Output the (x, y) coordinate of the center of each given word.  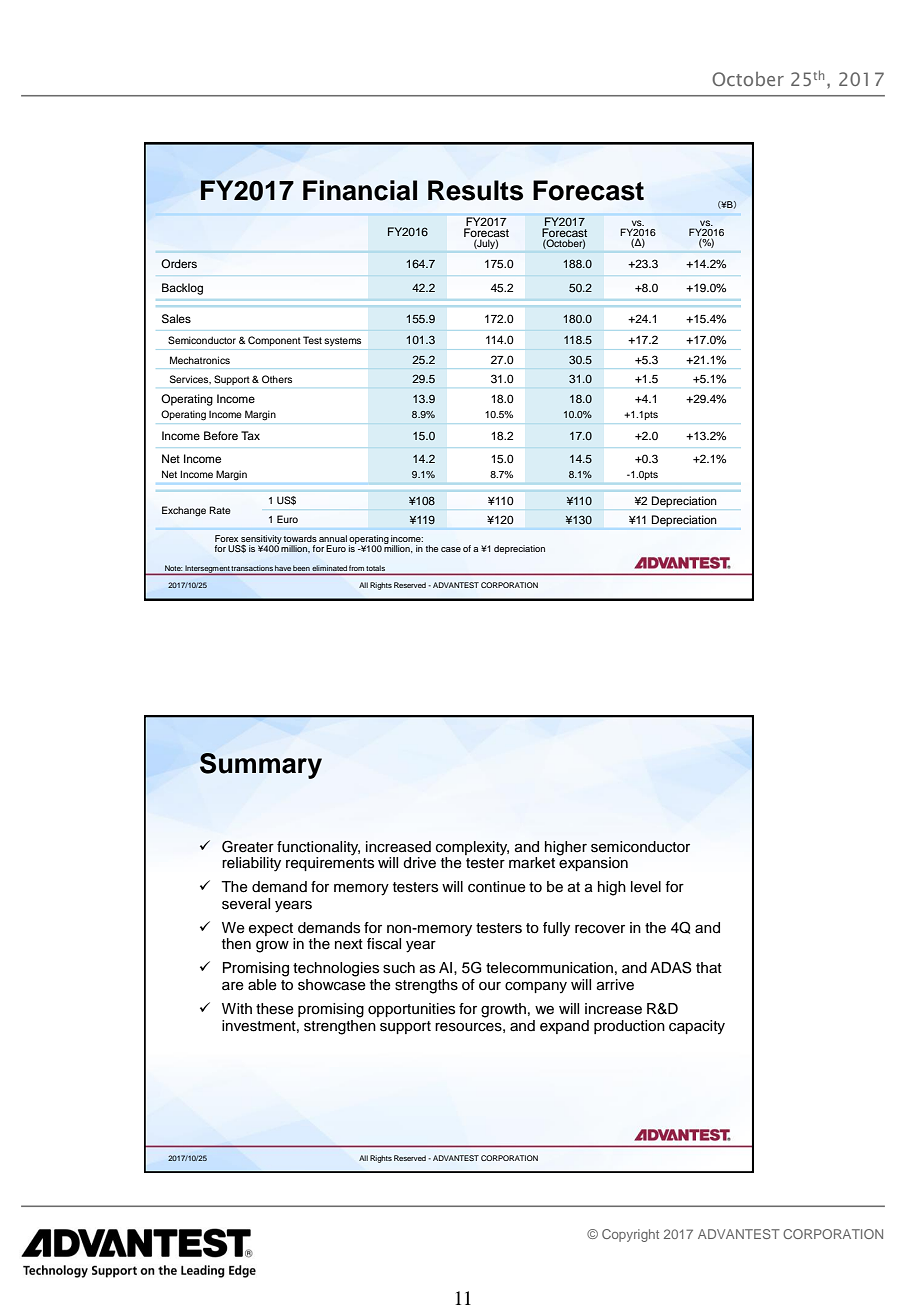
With (237, 1008)
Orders (179, 263)
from (356, 568)
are (233, 986)
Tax (250, 435)
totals (375, 568)
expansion (593, 863)
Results (475, 190)
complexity (472, 849)
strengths (426, 986)
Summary (261, 766)
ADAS (670, 967)
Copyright (630, 1235)
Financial (360, 190)
